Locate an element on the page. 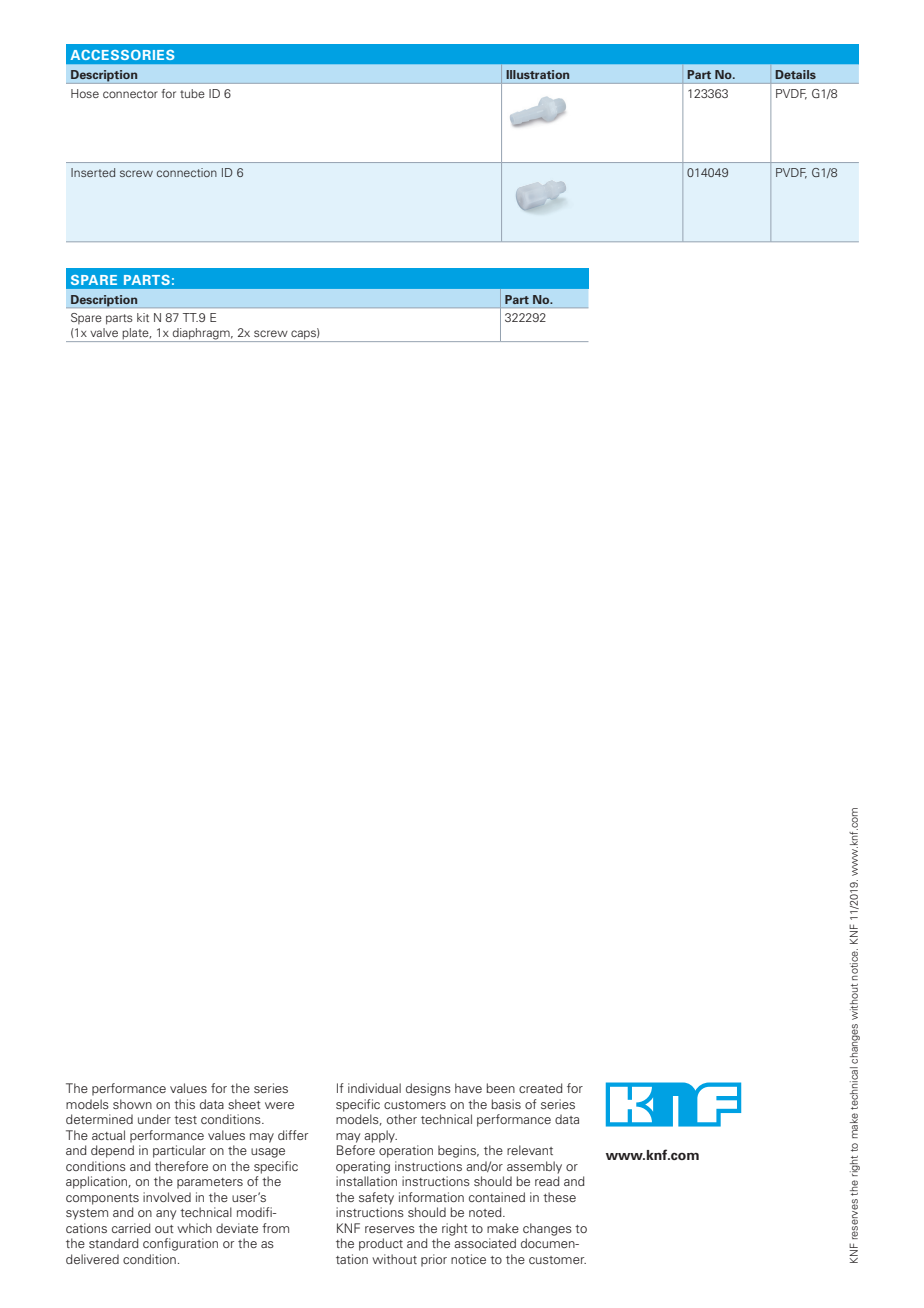  created is located at coordinates (541, 1088).
